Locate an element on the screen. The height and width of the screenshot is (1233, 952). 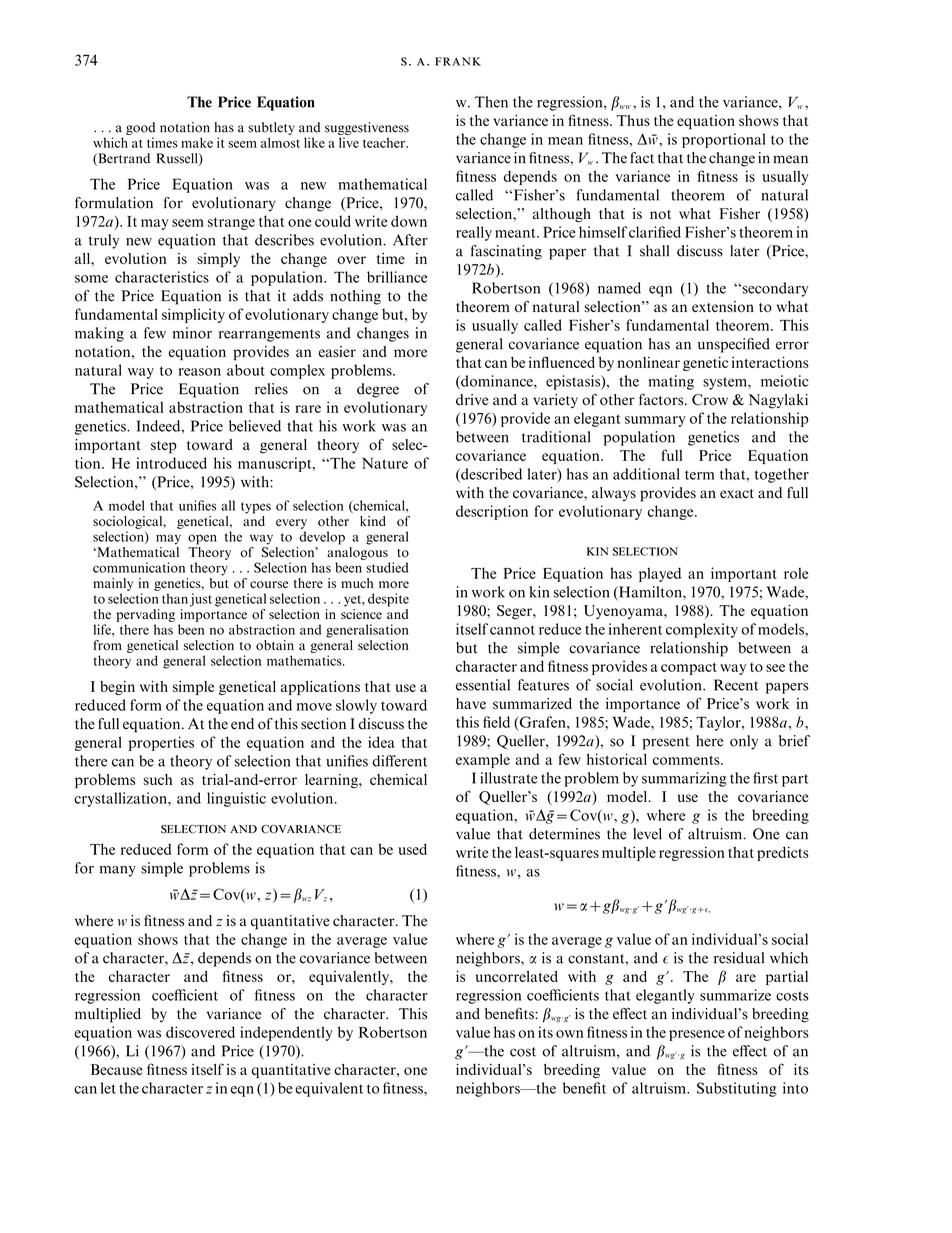
such is located at coordinates (157, 779).
